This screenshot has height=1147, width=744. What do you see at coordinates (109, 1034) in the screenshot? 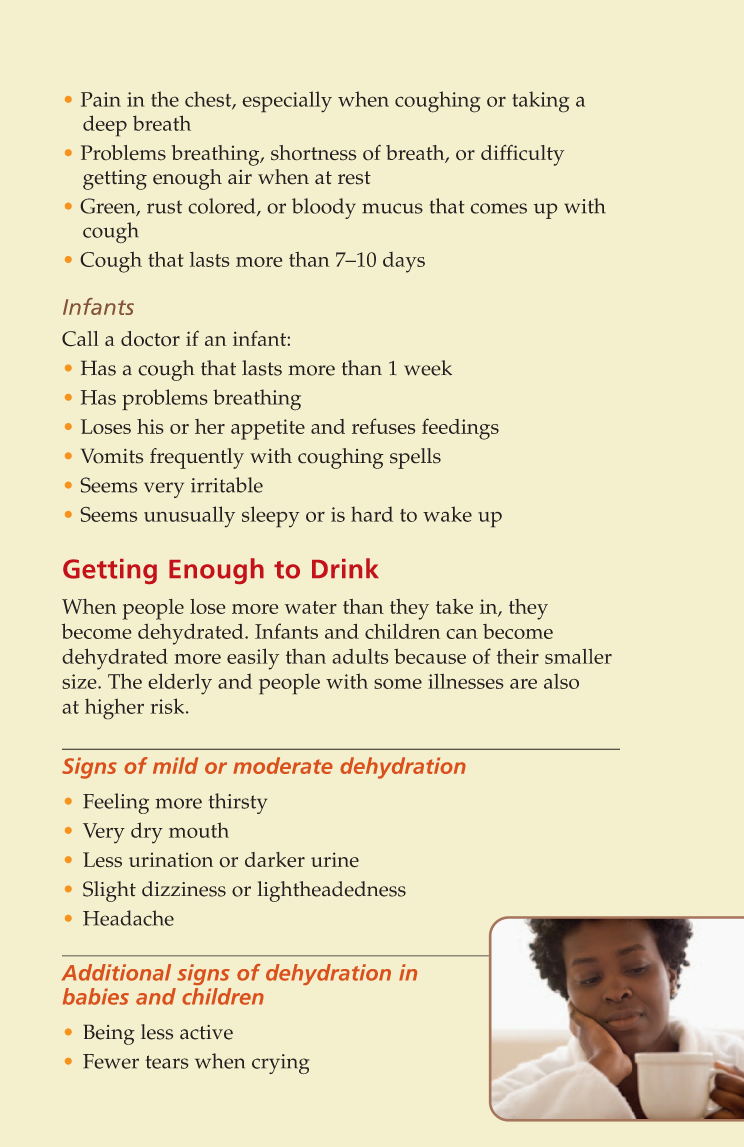
I see `Being` at bounding box center [109, 1034].
